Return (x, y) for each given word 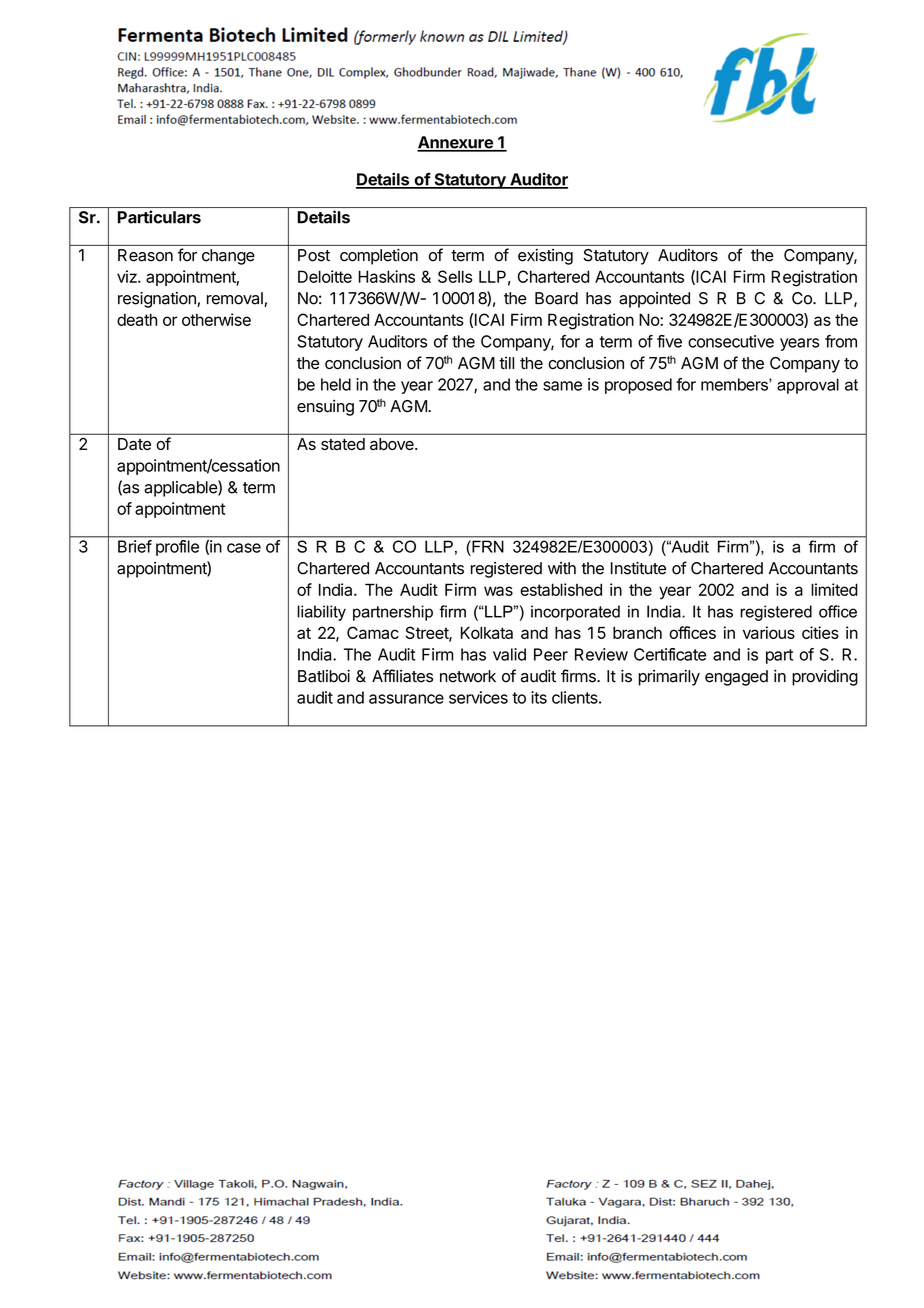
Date (134, 444)
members (735, 384)
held (336, 384)
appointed (654, 300)
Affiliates (402, 676)
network (468, 676)
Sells (455, 276)
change (228, 257)
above (393, 444)
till (506, 362)
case (244, 548)
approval (808, 386)
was (498, 591)
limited (834, 589)
